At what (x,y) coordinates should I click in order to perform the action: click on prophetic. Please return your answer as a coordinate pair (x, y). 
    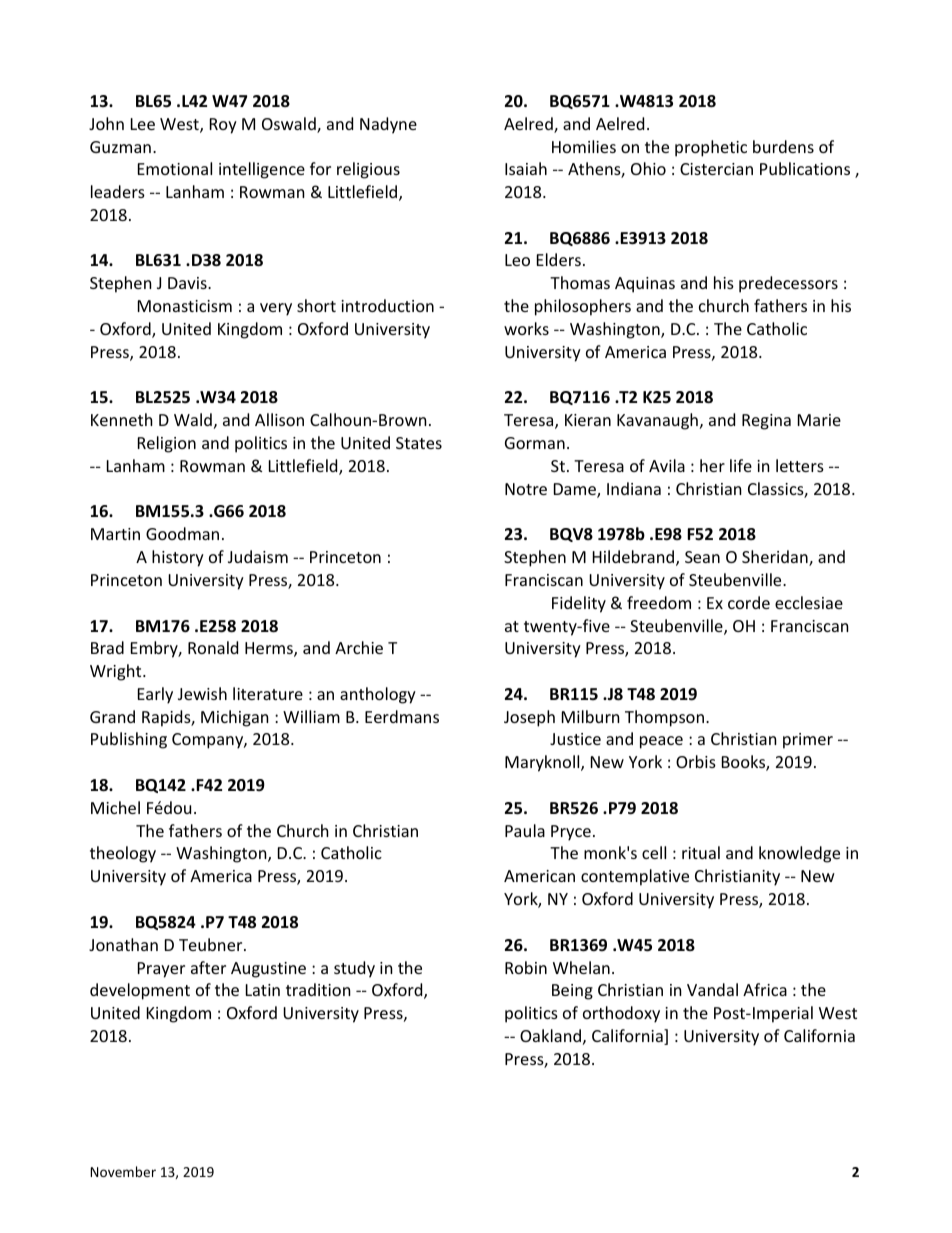
    Looking at the image, I should click on (711, 148).
